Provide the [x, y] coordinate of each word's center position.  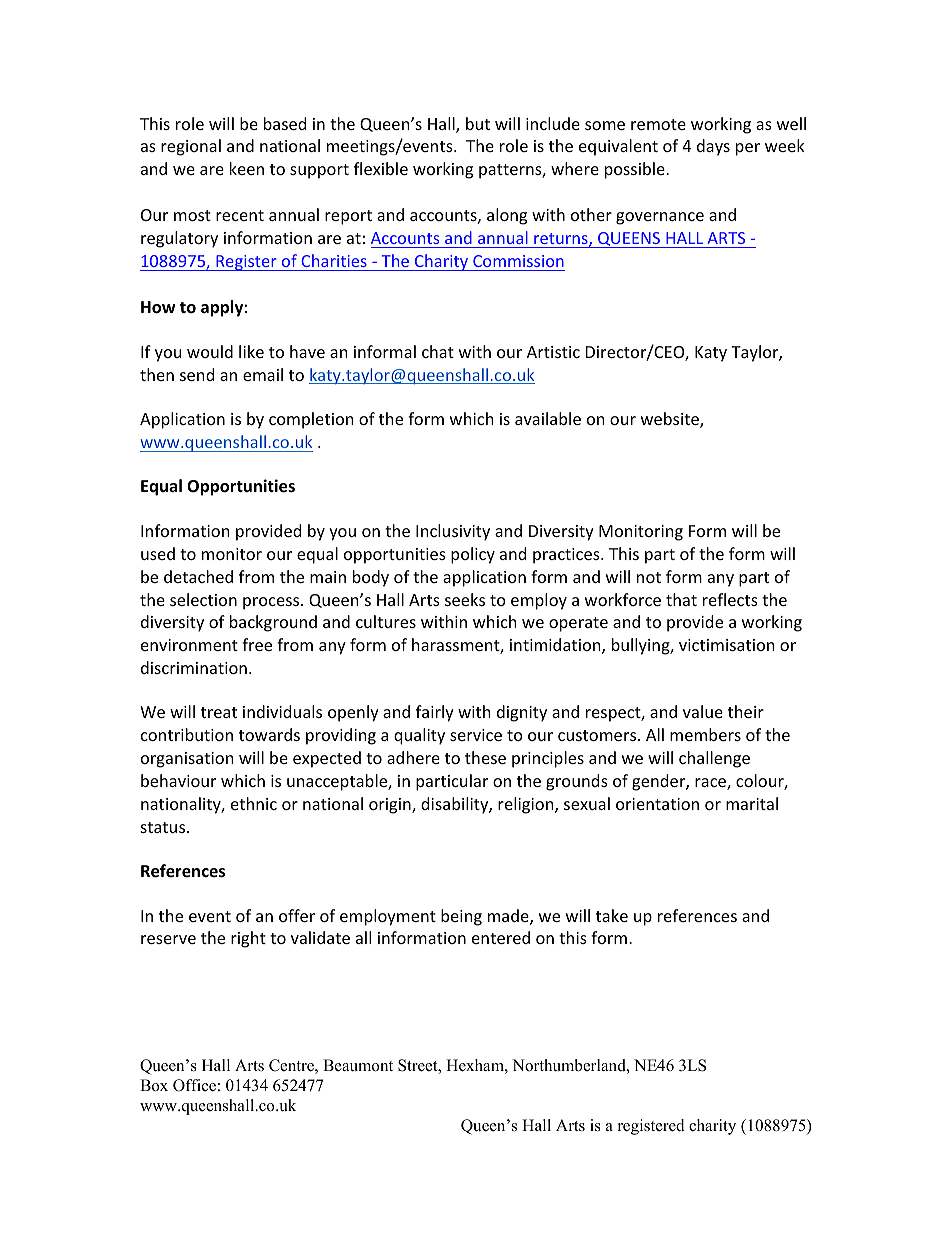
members [705, 734]
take [612, 915]
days [713, 147]
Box [154, 1085]
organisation [187, 760]
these [485, 757]
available [548, 418]
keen [247, 168]
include [553, 123]
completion [311, 420]
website [671, 420]
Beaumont [358, 1065]
